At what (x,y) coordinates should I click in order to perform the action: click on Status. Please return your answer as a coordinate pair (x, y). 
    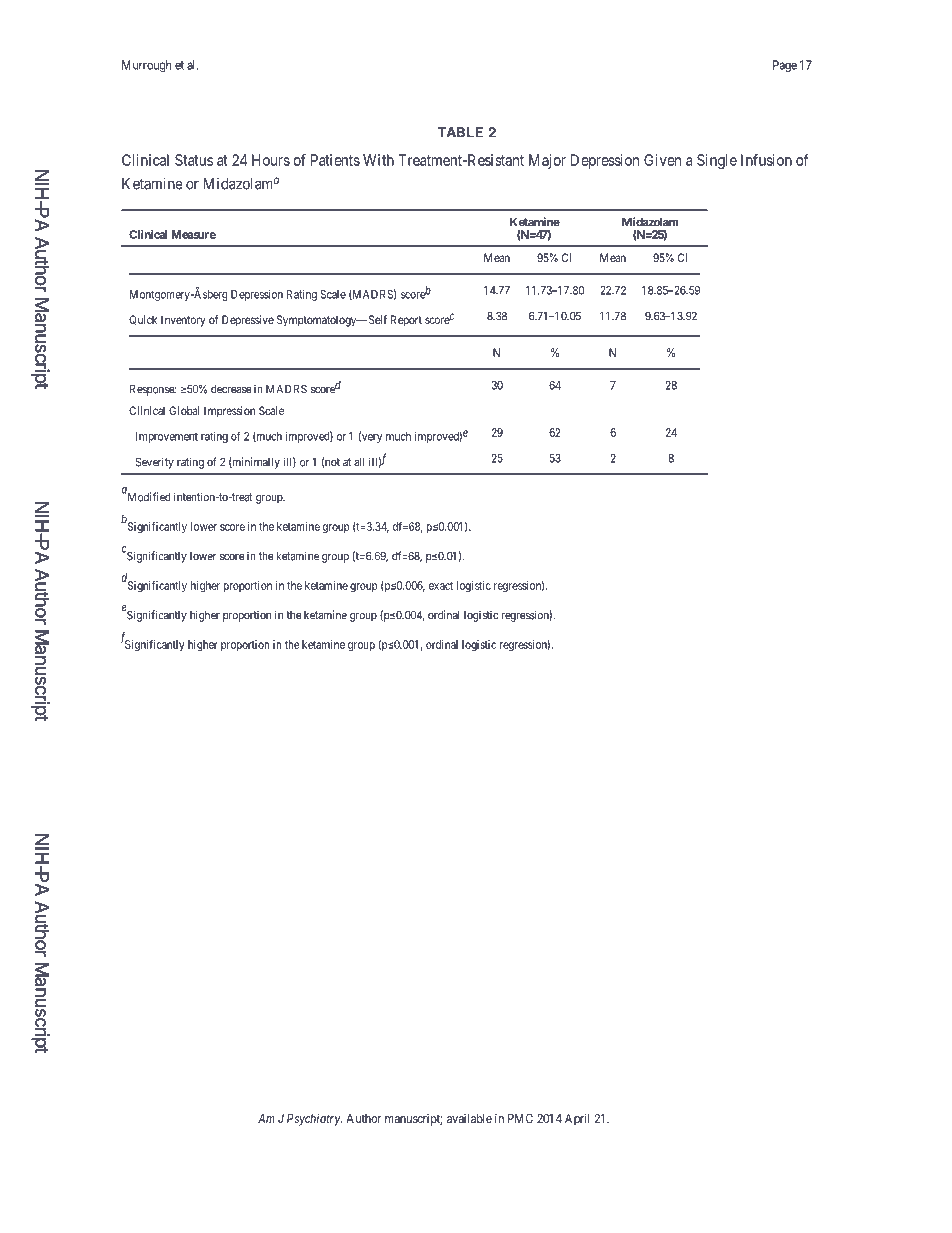
    Looking at the image, I should click on (194, 160).
